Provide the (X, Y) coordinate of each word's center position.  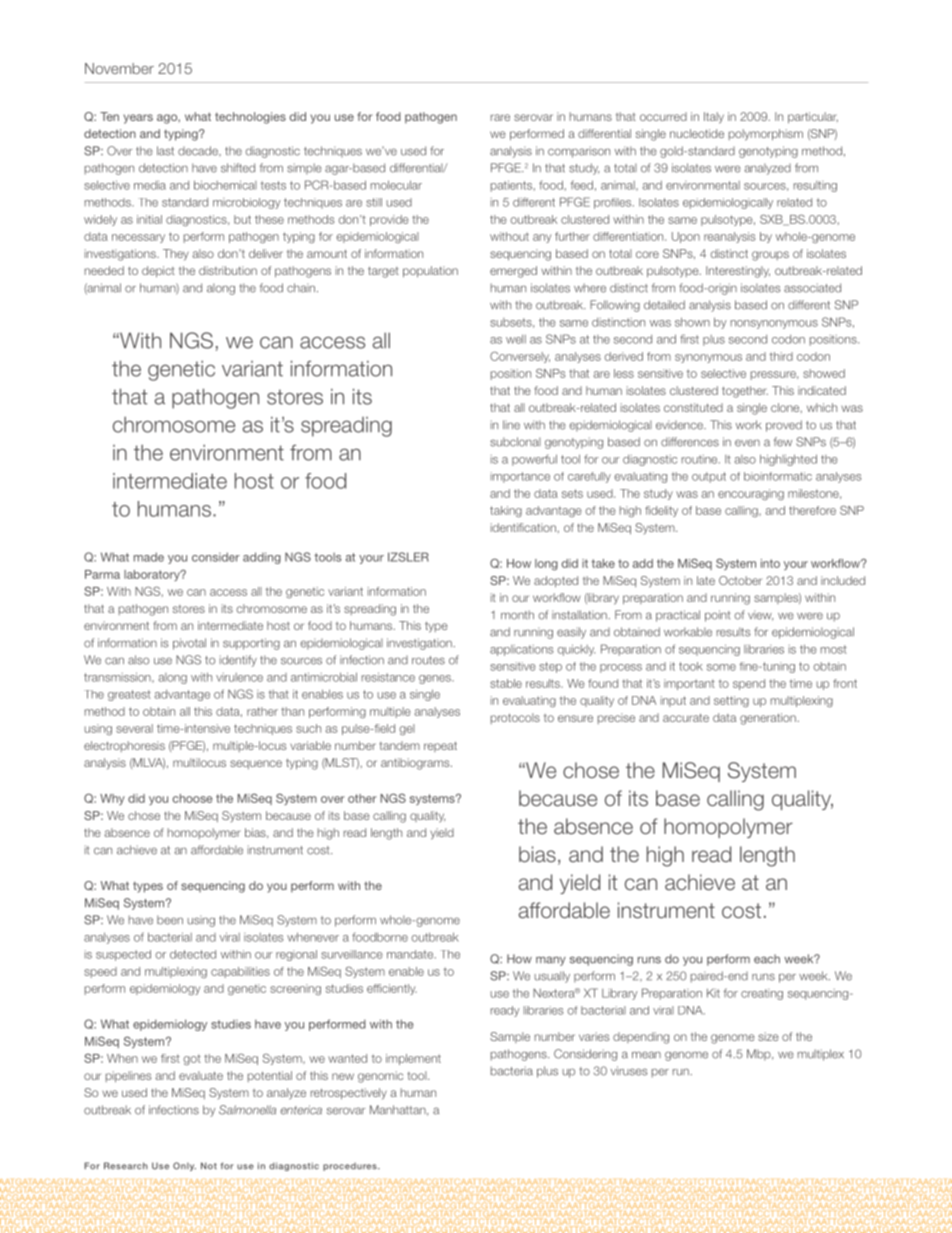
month (517, 615)
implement (413, 1059)
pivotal (189, 644)
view (760, 615)
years (138, 119)
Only (184, 1166)
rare (500, 117)
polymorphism (766, 135)
